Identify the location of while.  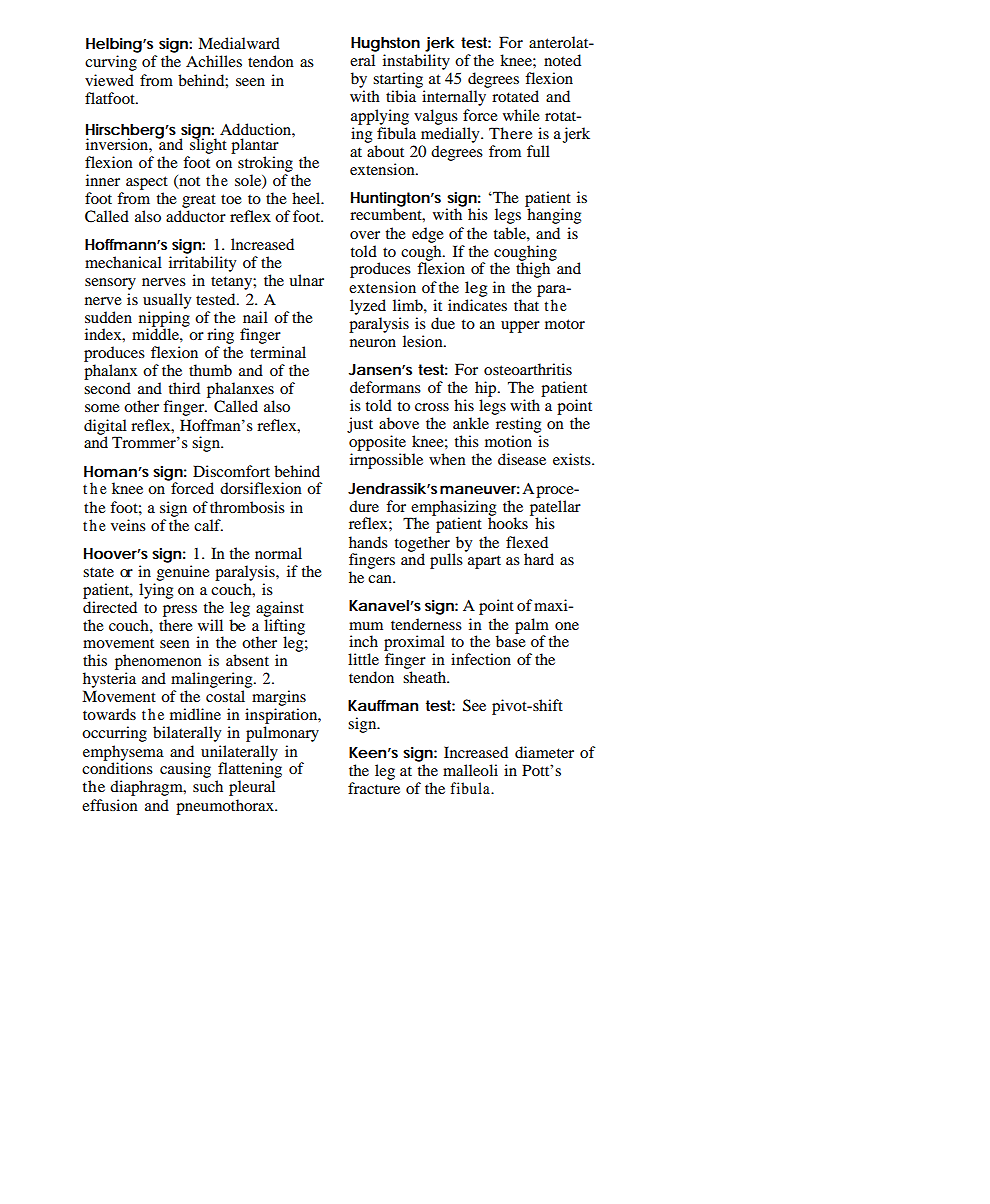
(521, 115).
